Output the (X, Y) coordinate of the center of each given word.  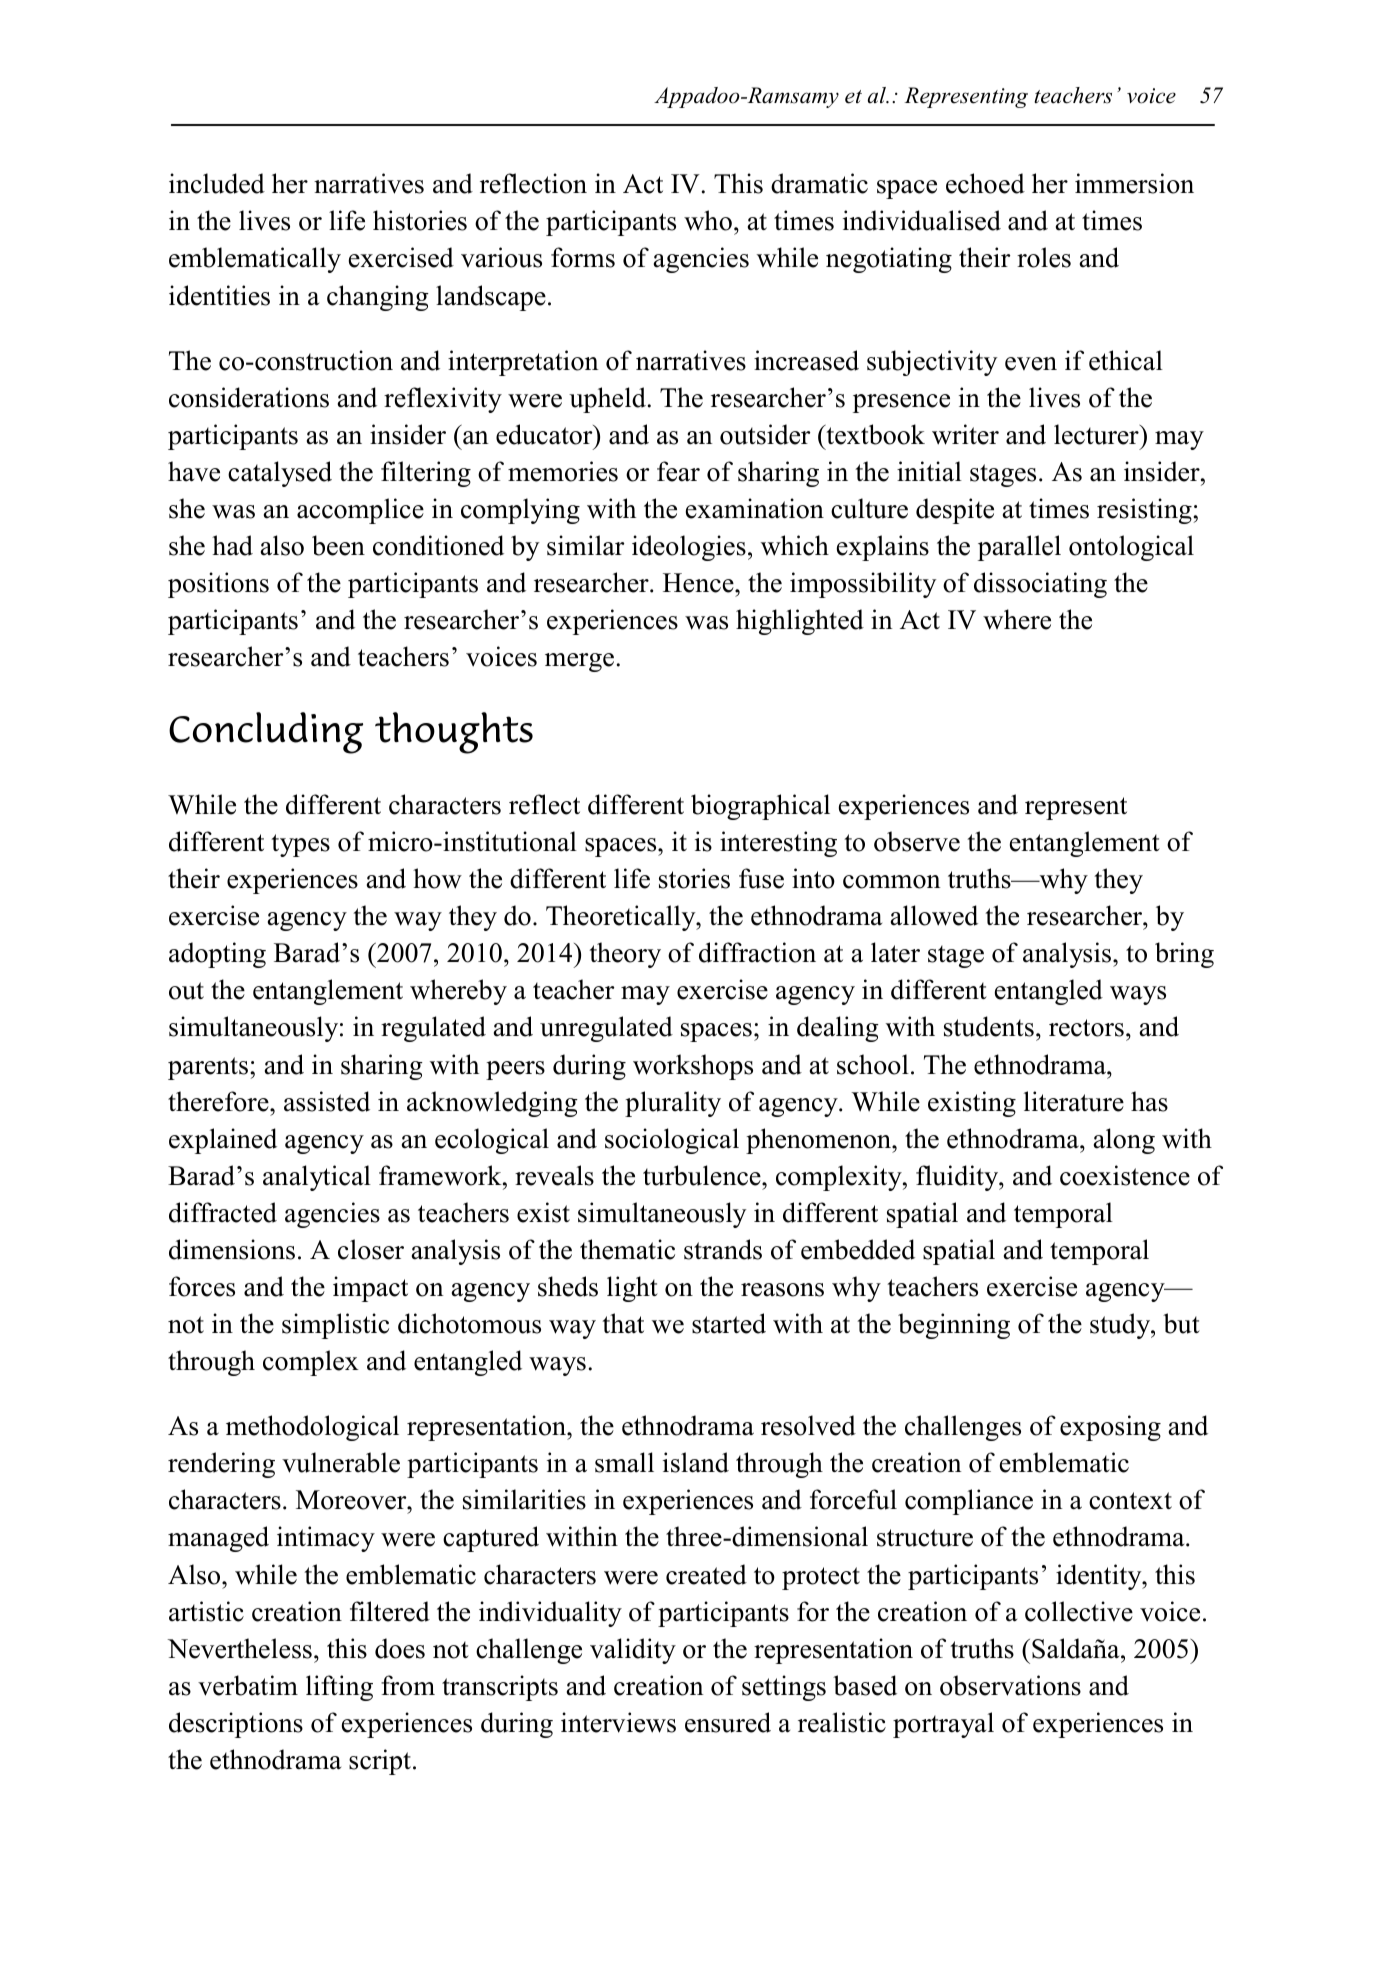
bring (1184, 955)
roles (1044, 257)
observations (1010, 1685)
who (708, 220)
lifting (339, 1688)
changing (378, 298)
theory (625, 955)
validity (633, 1651)
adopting (217, 955)
